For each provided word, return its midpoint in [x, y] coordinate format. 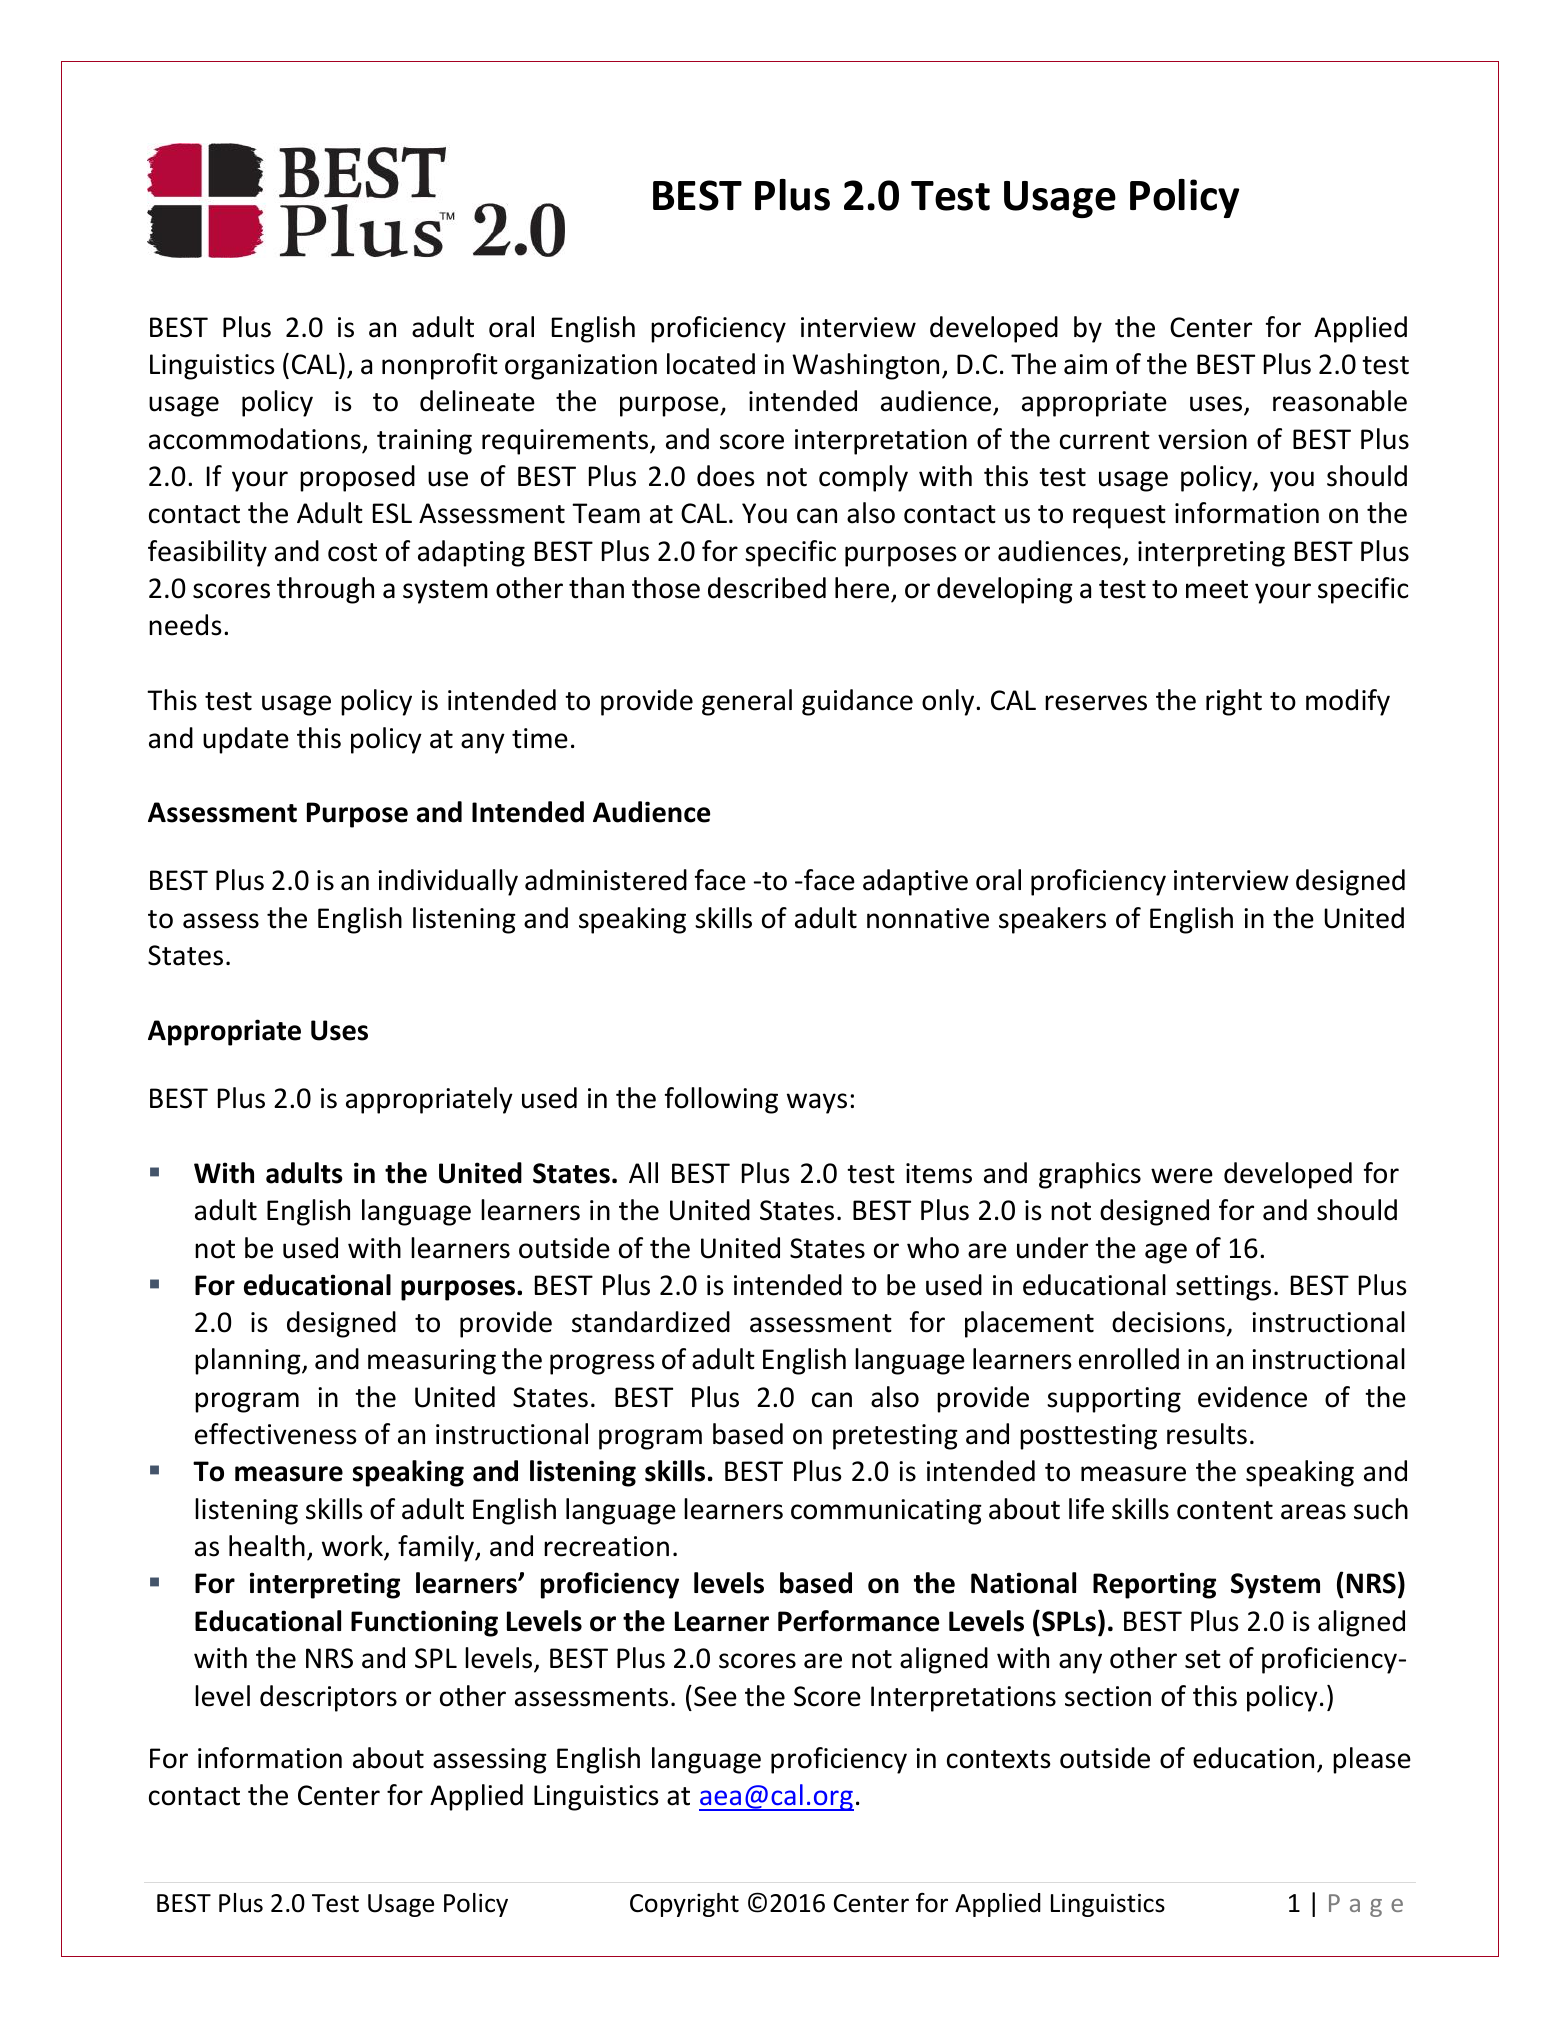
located [711, 364]
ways [817, 1103]
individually [448, 882]
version [1202, 439]
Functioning [424, 1623]
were [1182, 1176]
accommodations [255, 439]
